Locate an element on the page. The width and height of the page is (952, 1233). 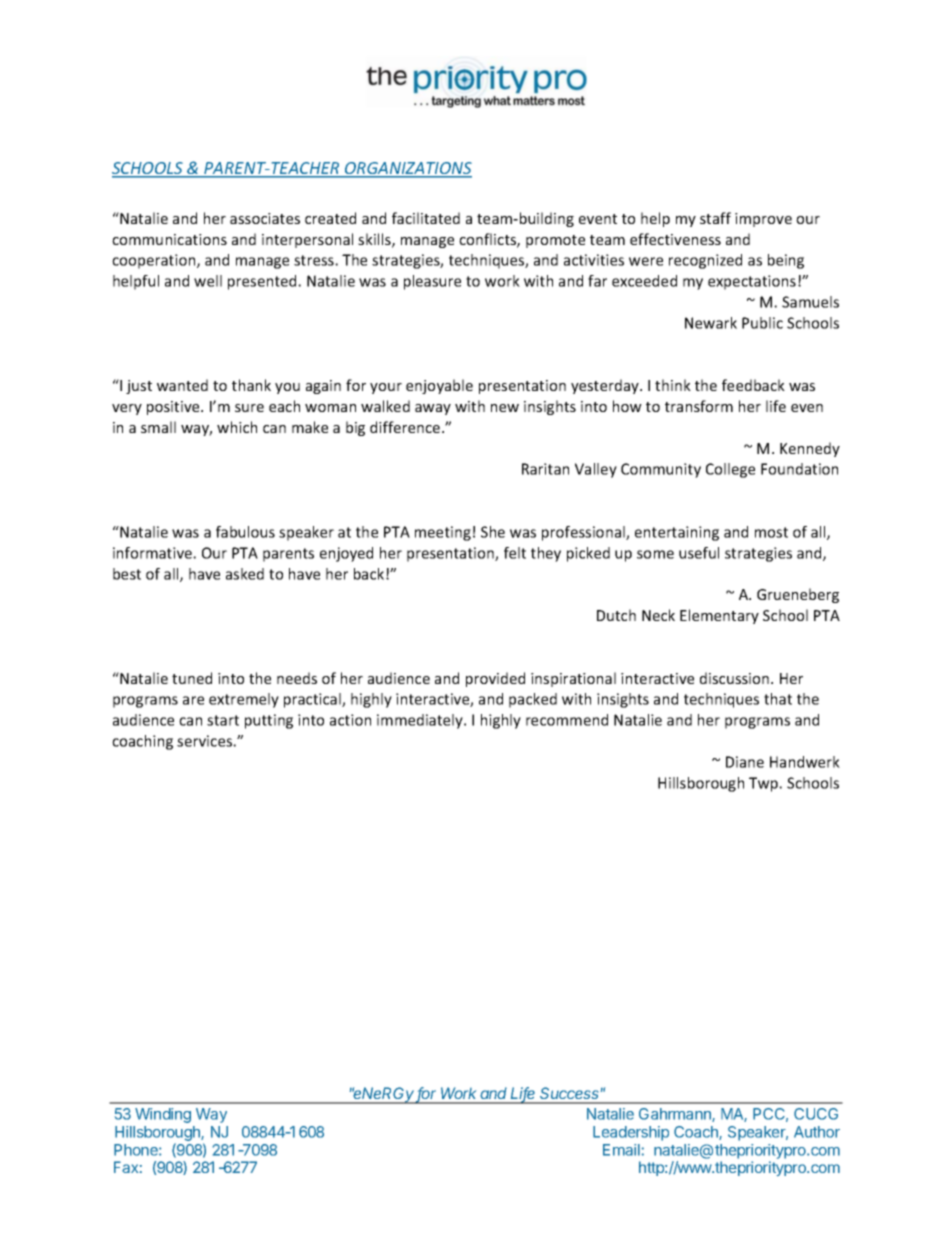
away is located at coordinates (433, 409).
